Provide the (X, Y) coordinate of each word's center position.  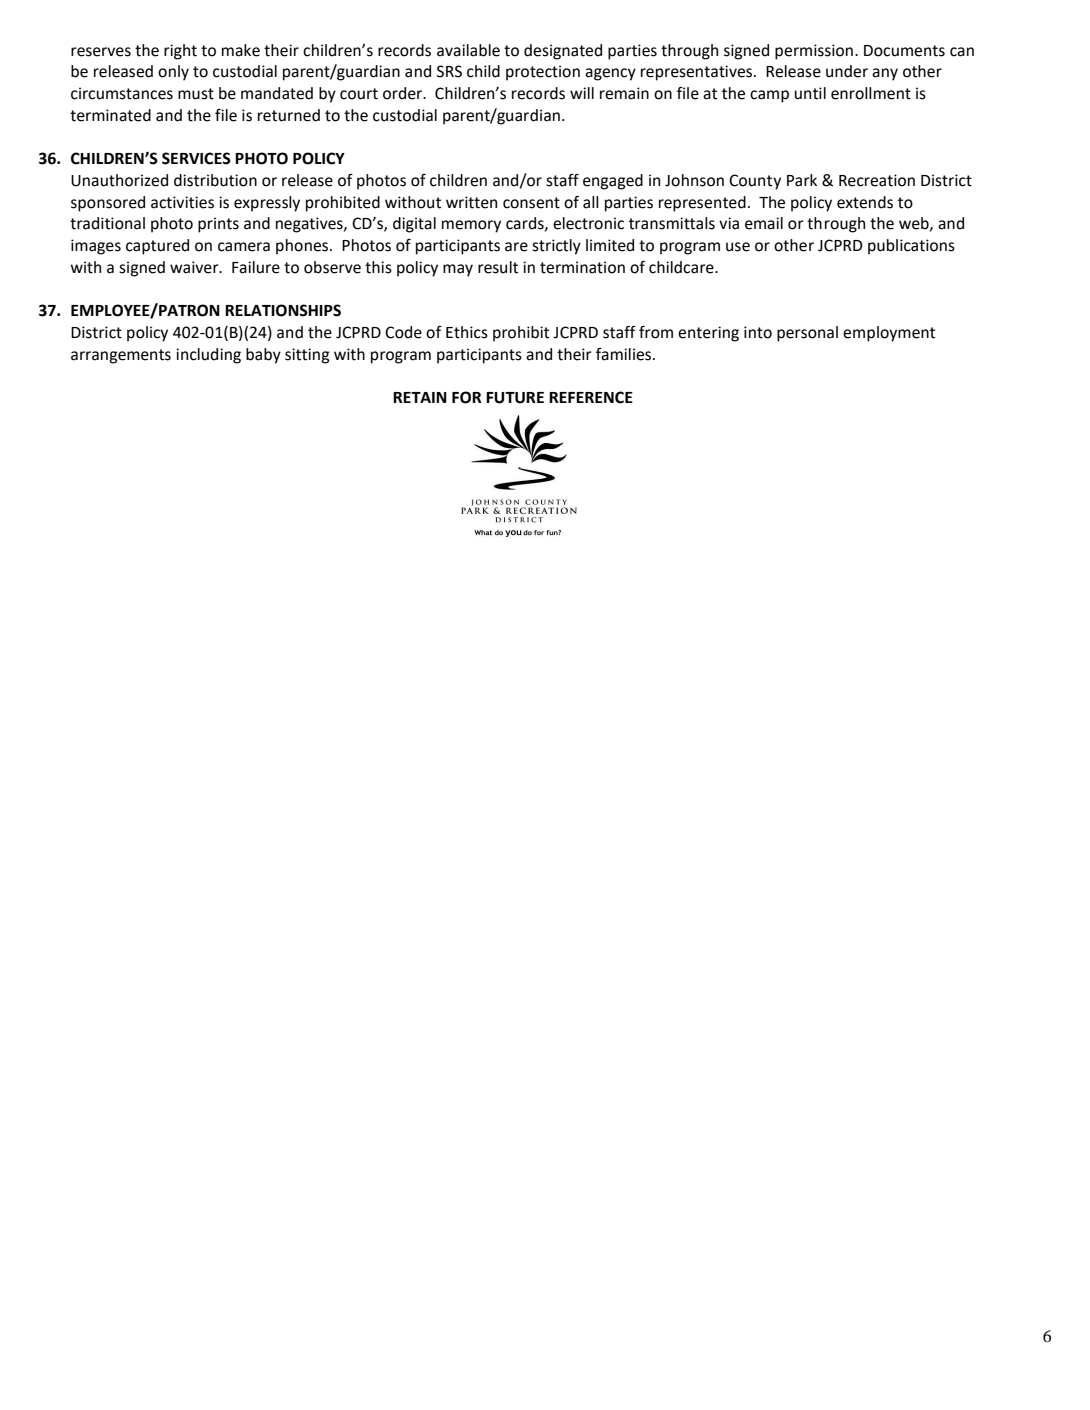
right (180, 52)
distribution (215, 180)
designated (563, 52)
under (847, 71)
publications (911, 247)
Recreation (877, 180)
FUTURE (515, 398)
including (208, 356)
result (498, 267)
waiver (195, 267)
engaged (613, 182)
